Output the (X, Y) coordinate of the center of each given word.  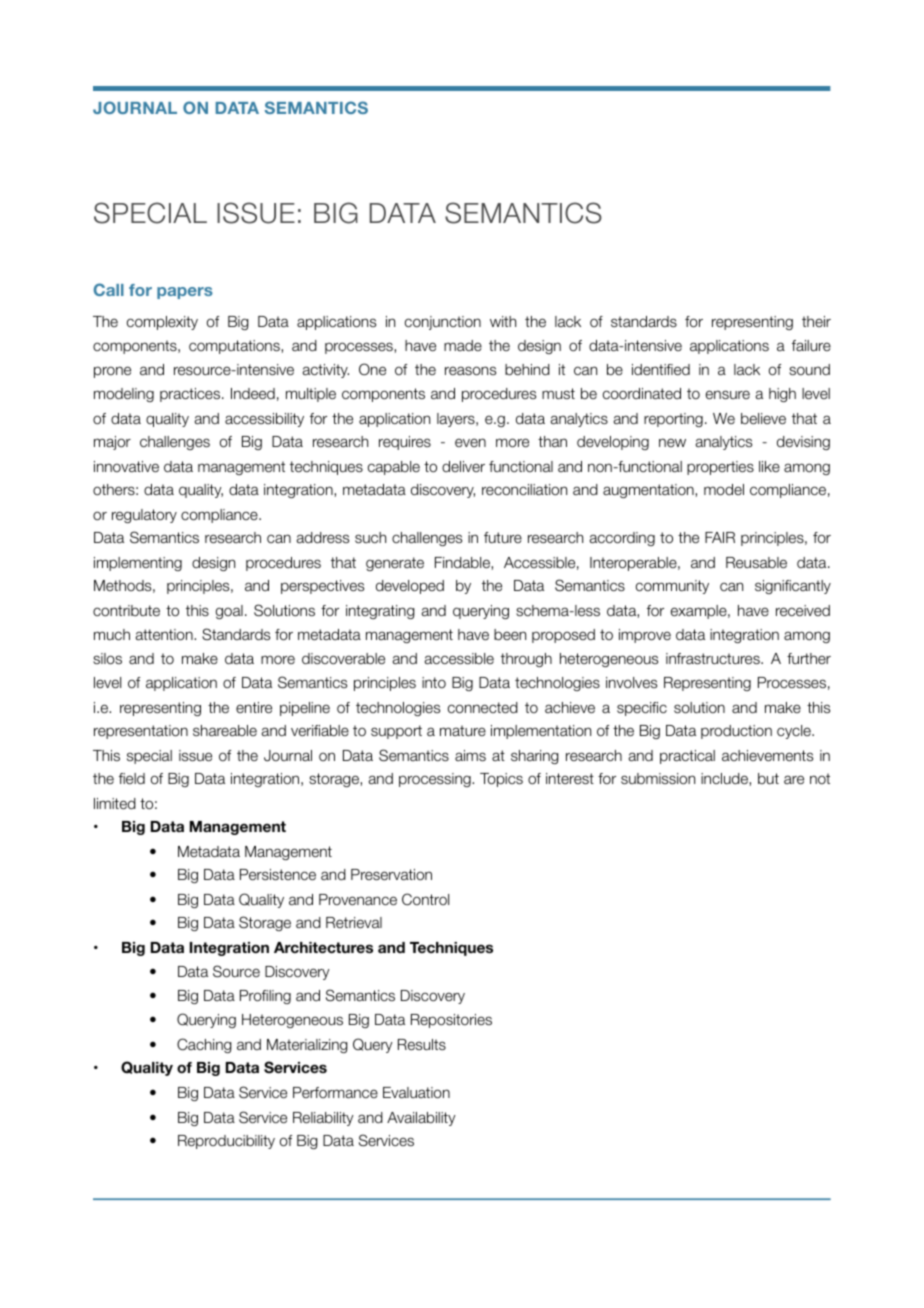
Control (425, 899)
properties (720, 468)
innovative (126, 466)
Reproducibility (226, 1142)
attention (165, 635)
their (816, 321)
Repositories (451, 1021)
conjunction (443, 323)
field (132, 779)
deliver (463, 466)
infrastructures (714, 659)
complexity (162, 323)
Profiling (265, 997)
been (510, 635)
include (725, 779)
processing (436, 780)
